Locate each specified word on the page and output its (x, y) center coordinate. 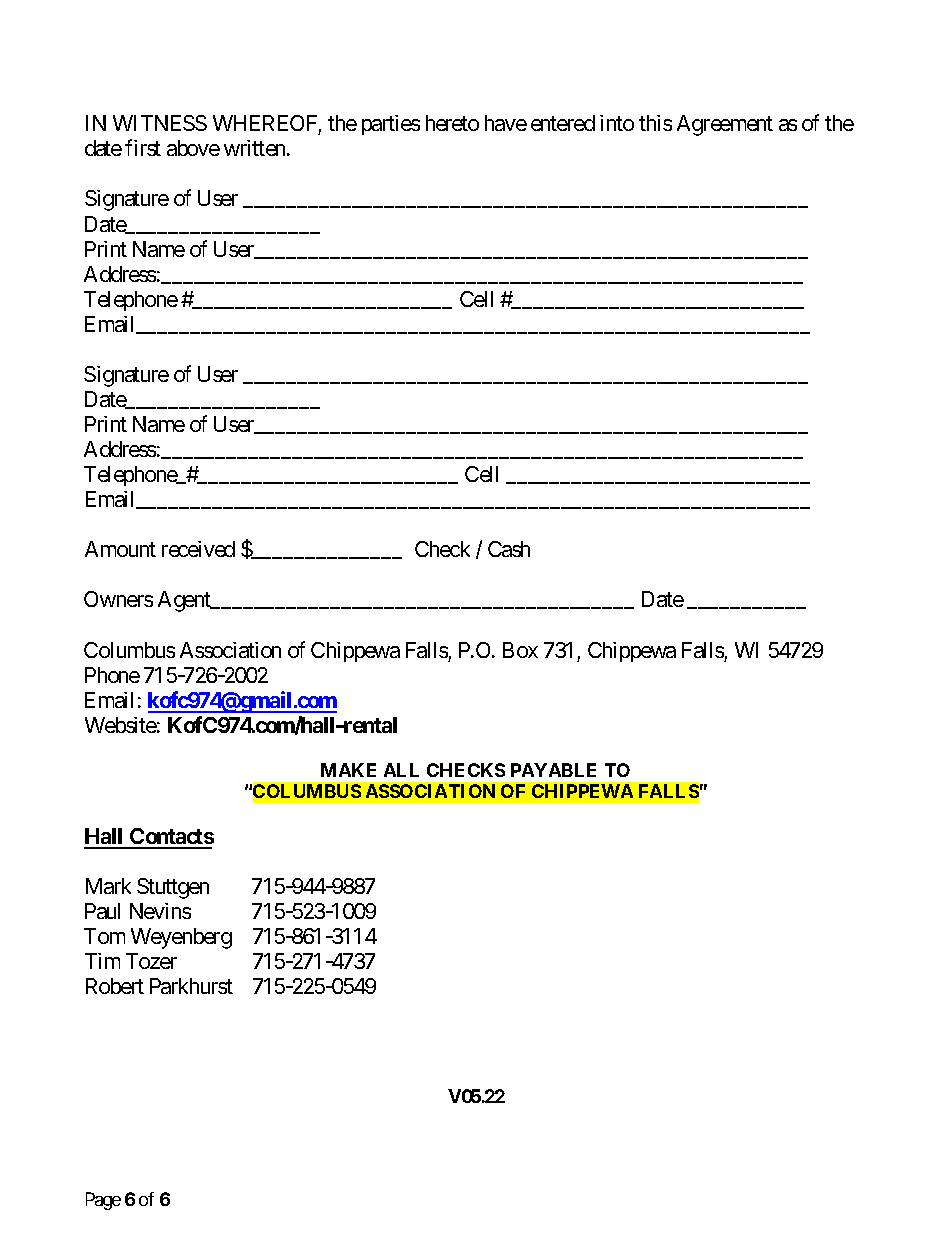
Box (520, 650)
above (193, 148)
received (198, 549)
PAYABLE (553, 770)
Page (103, 1201)
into (617, 123)
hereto (452, 123)
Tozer (151, 961)
